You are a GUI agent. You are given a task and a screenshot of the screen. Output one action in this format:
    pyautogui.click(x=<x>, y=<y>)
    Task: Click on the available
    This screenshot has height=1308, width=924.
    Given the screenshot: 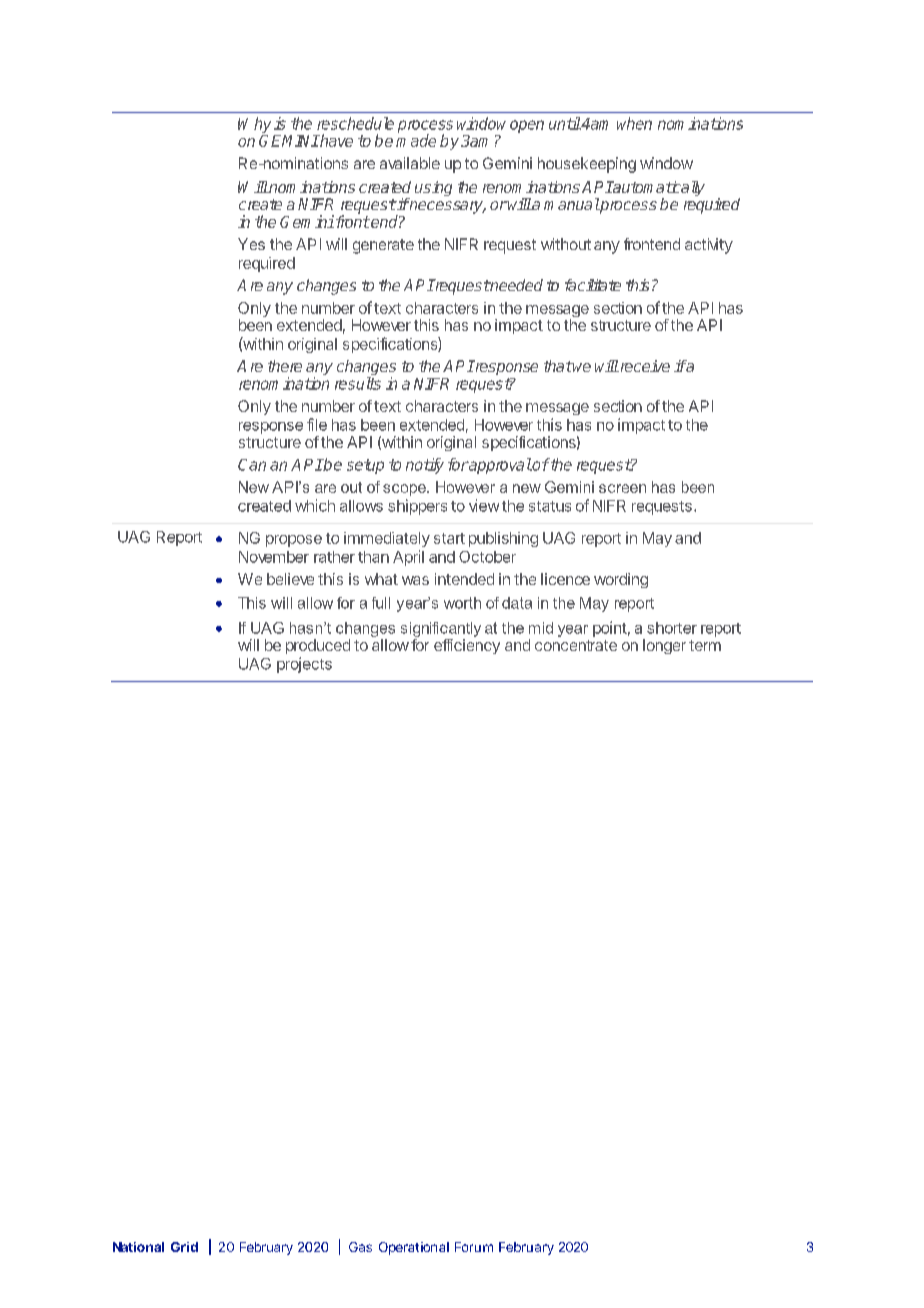 What is the action you would take?
    pyautogui.click(x=410, y=163)
